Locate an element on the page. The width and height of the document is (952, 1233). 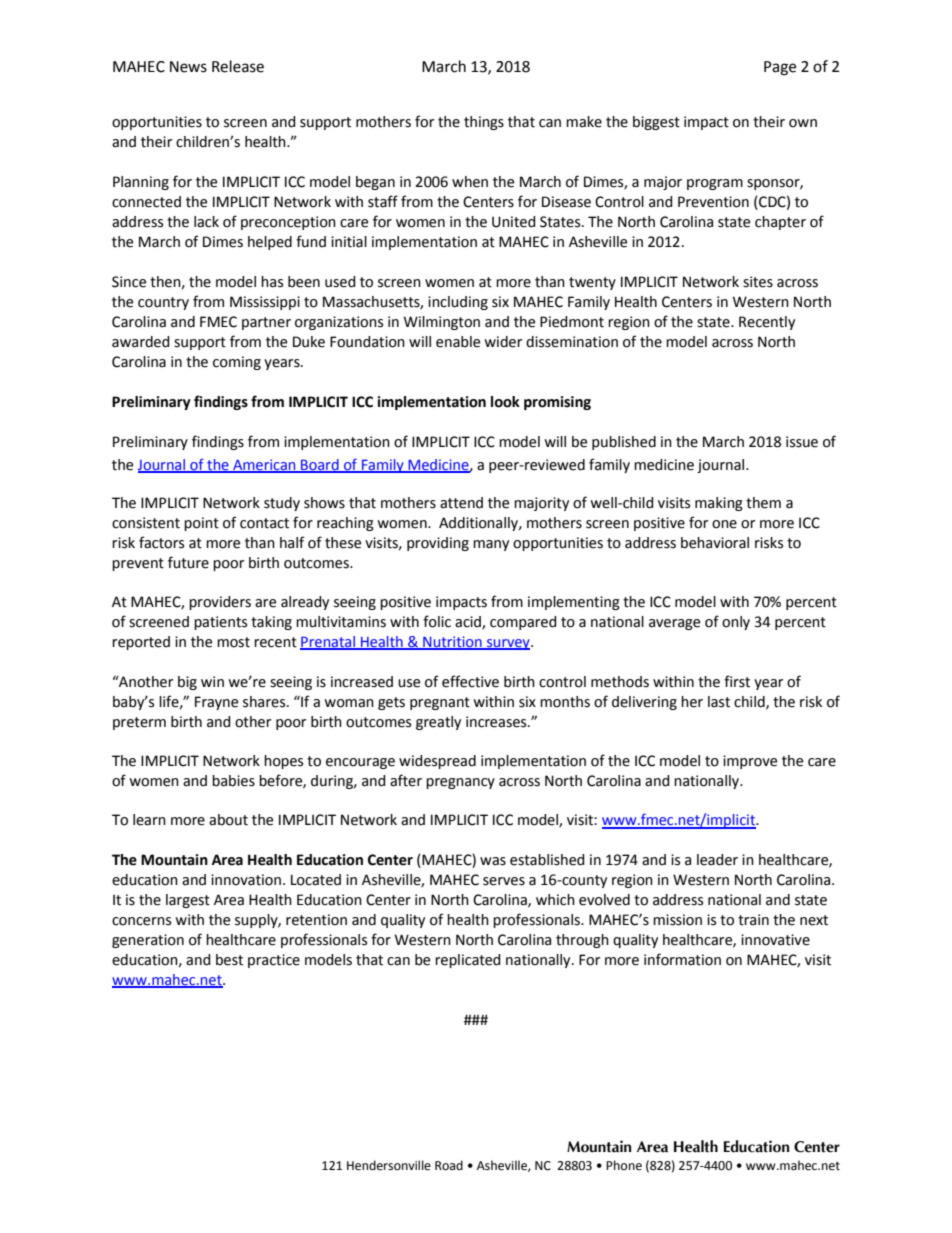
improve is located at coordinates (750, 762).
